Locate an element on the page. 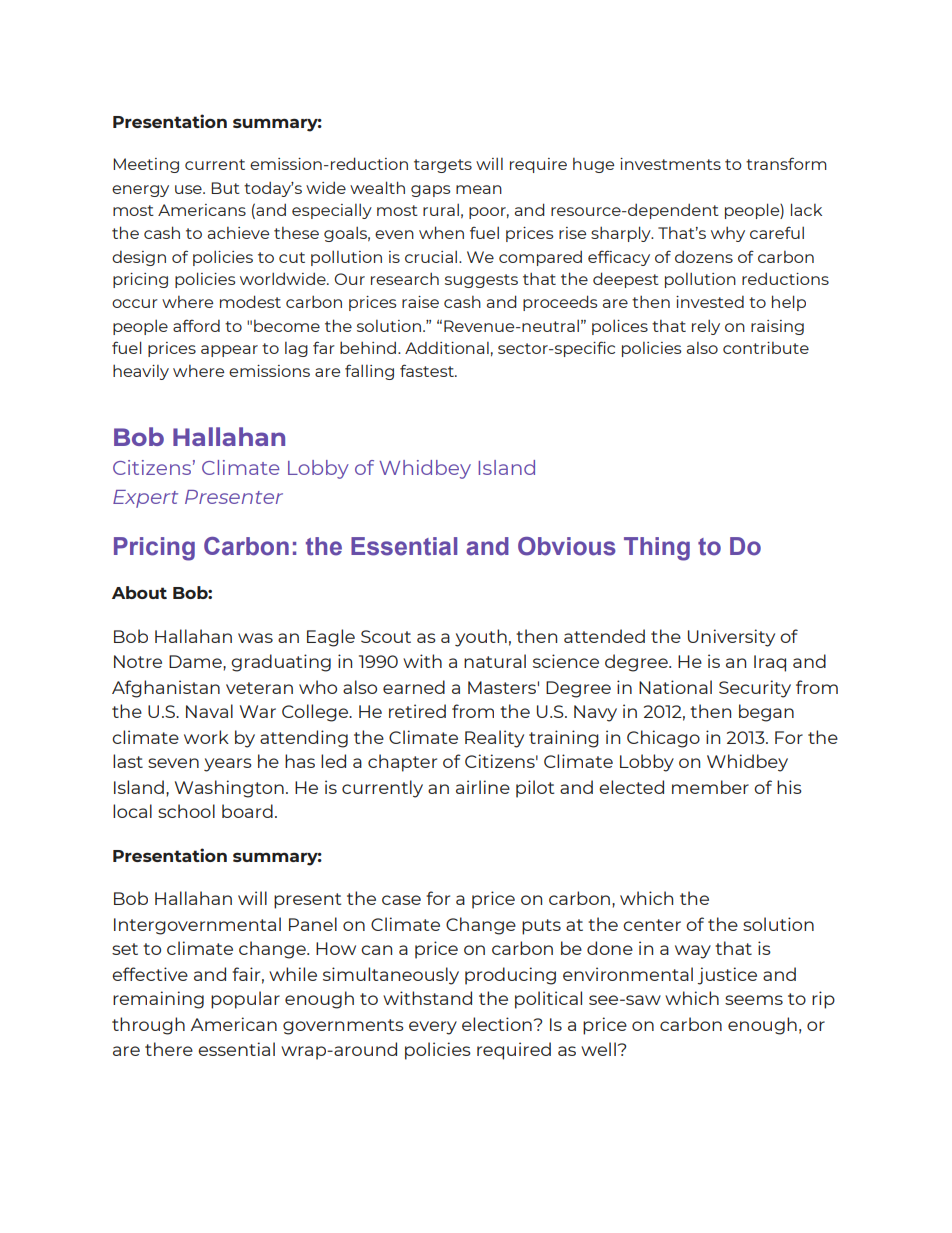 This image has width=952, height=1233. University is located at coordinates (731, 638).
